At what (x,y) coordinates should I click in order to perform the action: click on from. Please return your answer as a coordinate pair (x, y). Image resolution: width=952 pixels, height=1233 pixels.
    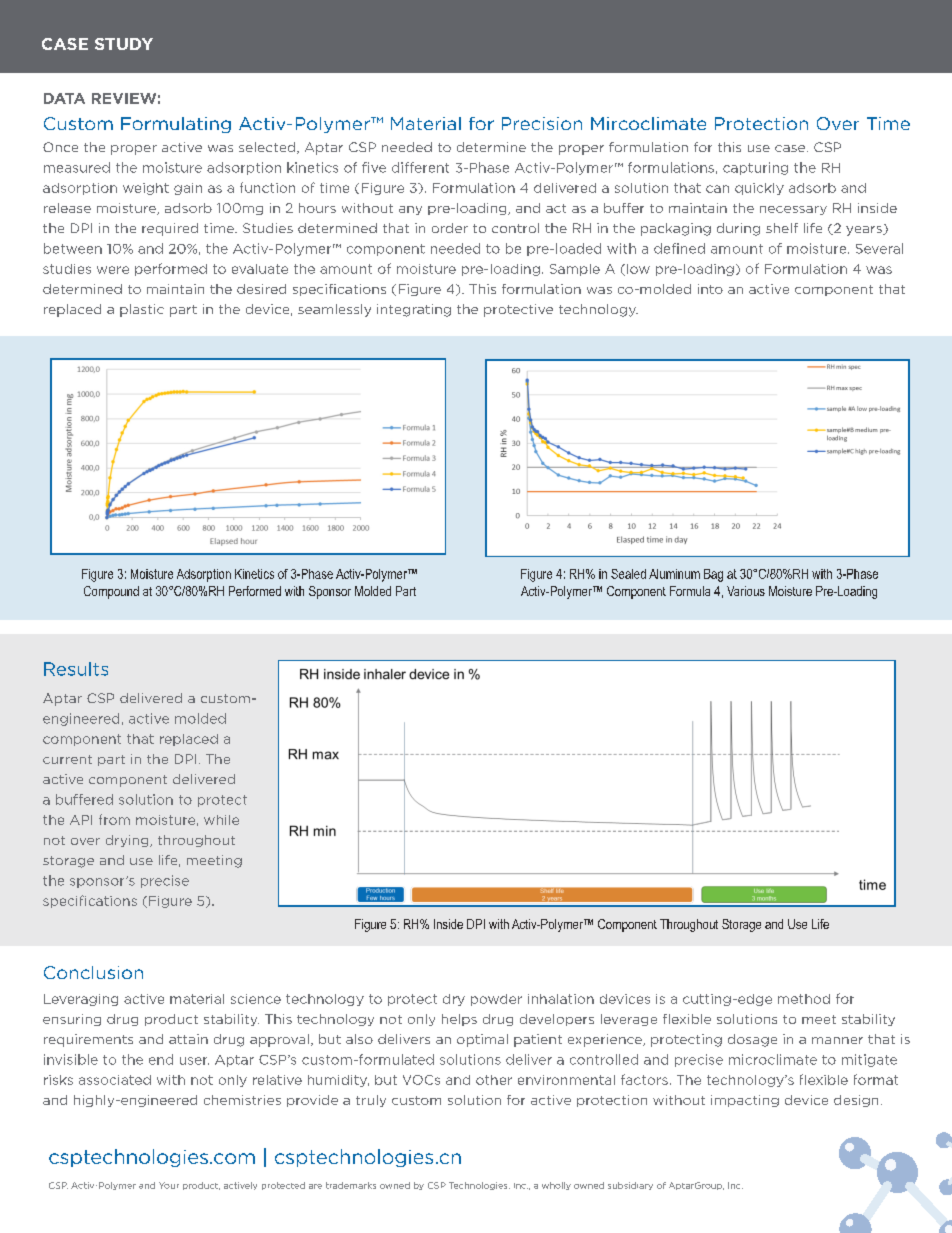
    Looking at the image, I should click on (114, 819).
